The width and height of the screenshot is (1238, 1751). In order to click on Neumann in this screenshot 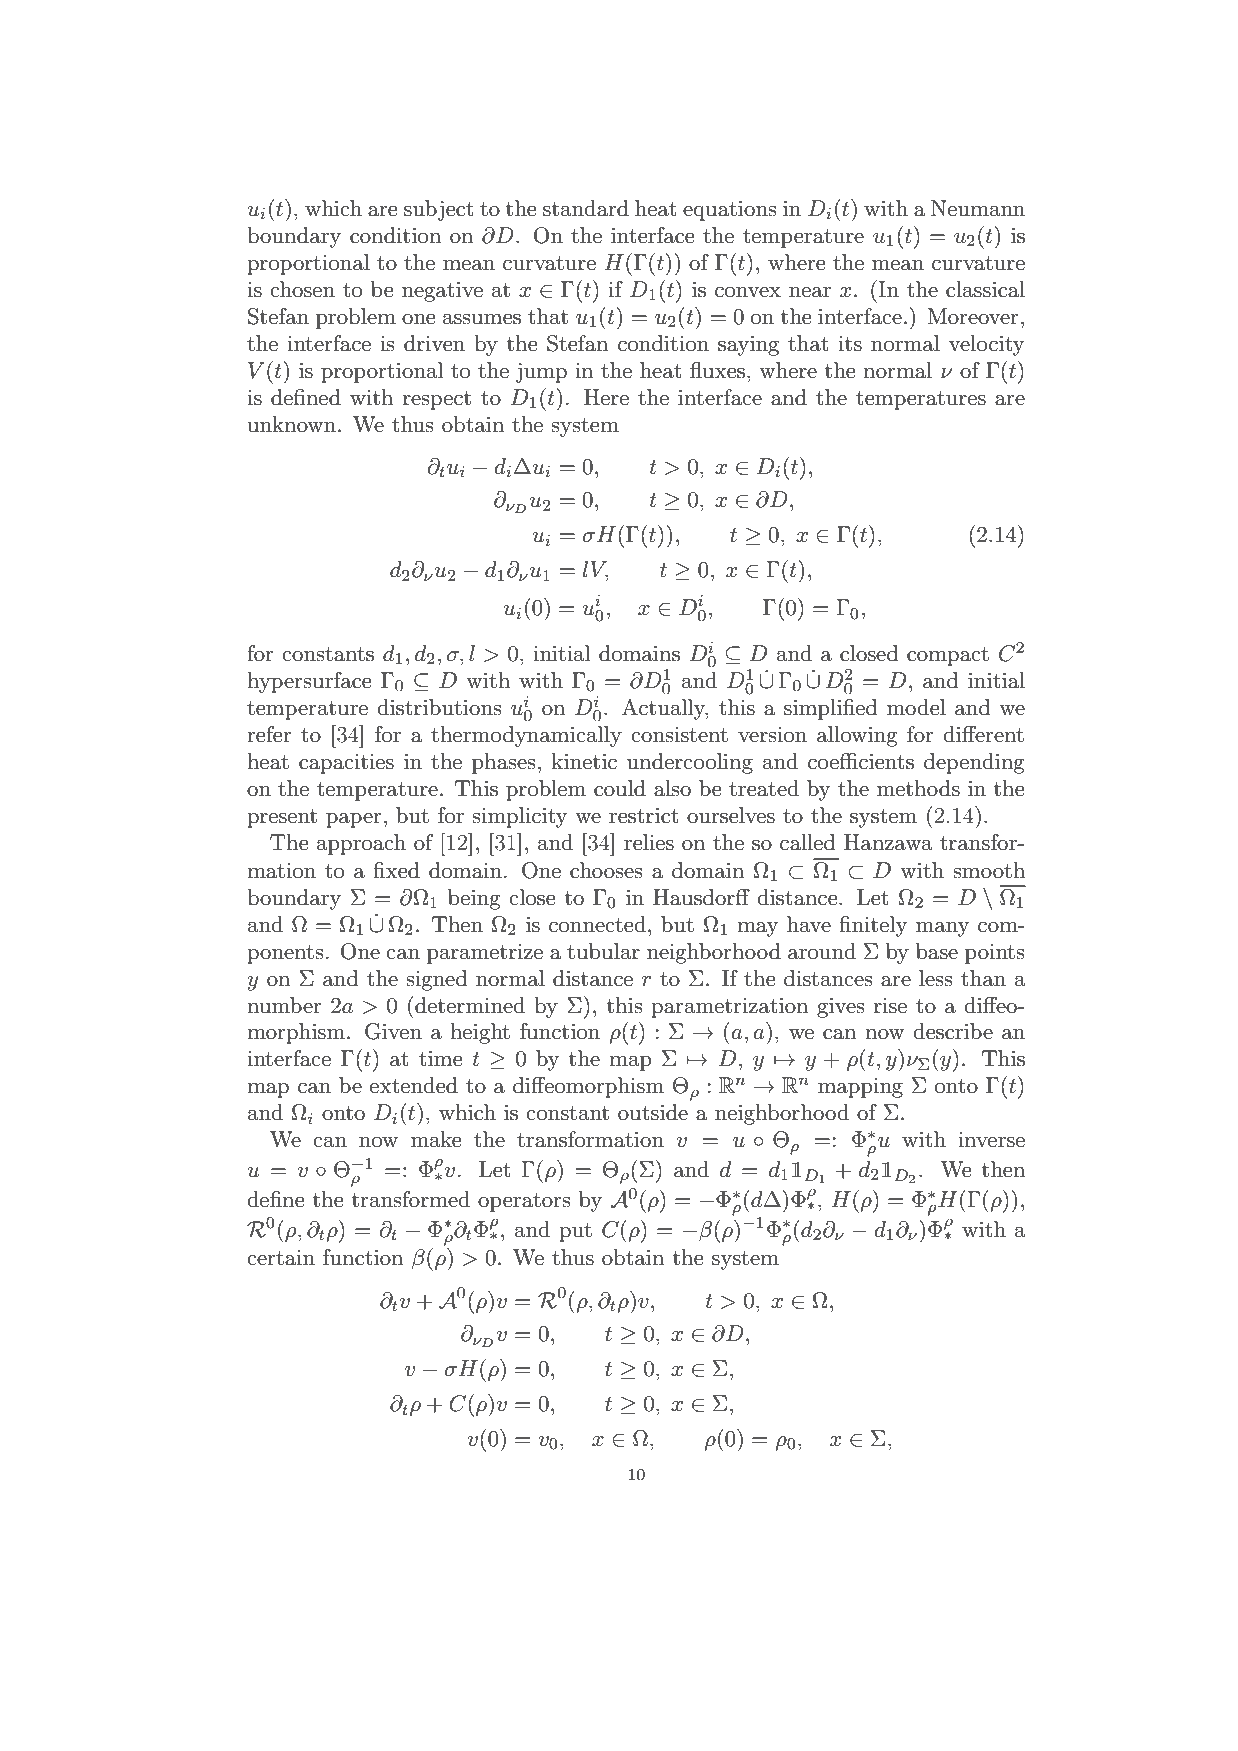, I will do `click(978, 208)`.
